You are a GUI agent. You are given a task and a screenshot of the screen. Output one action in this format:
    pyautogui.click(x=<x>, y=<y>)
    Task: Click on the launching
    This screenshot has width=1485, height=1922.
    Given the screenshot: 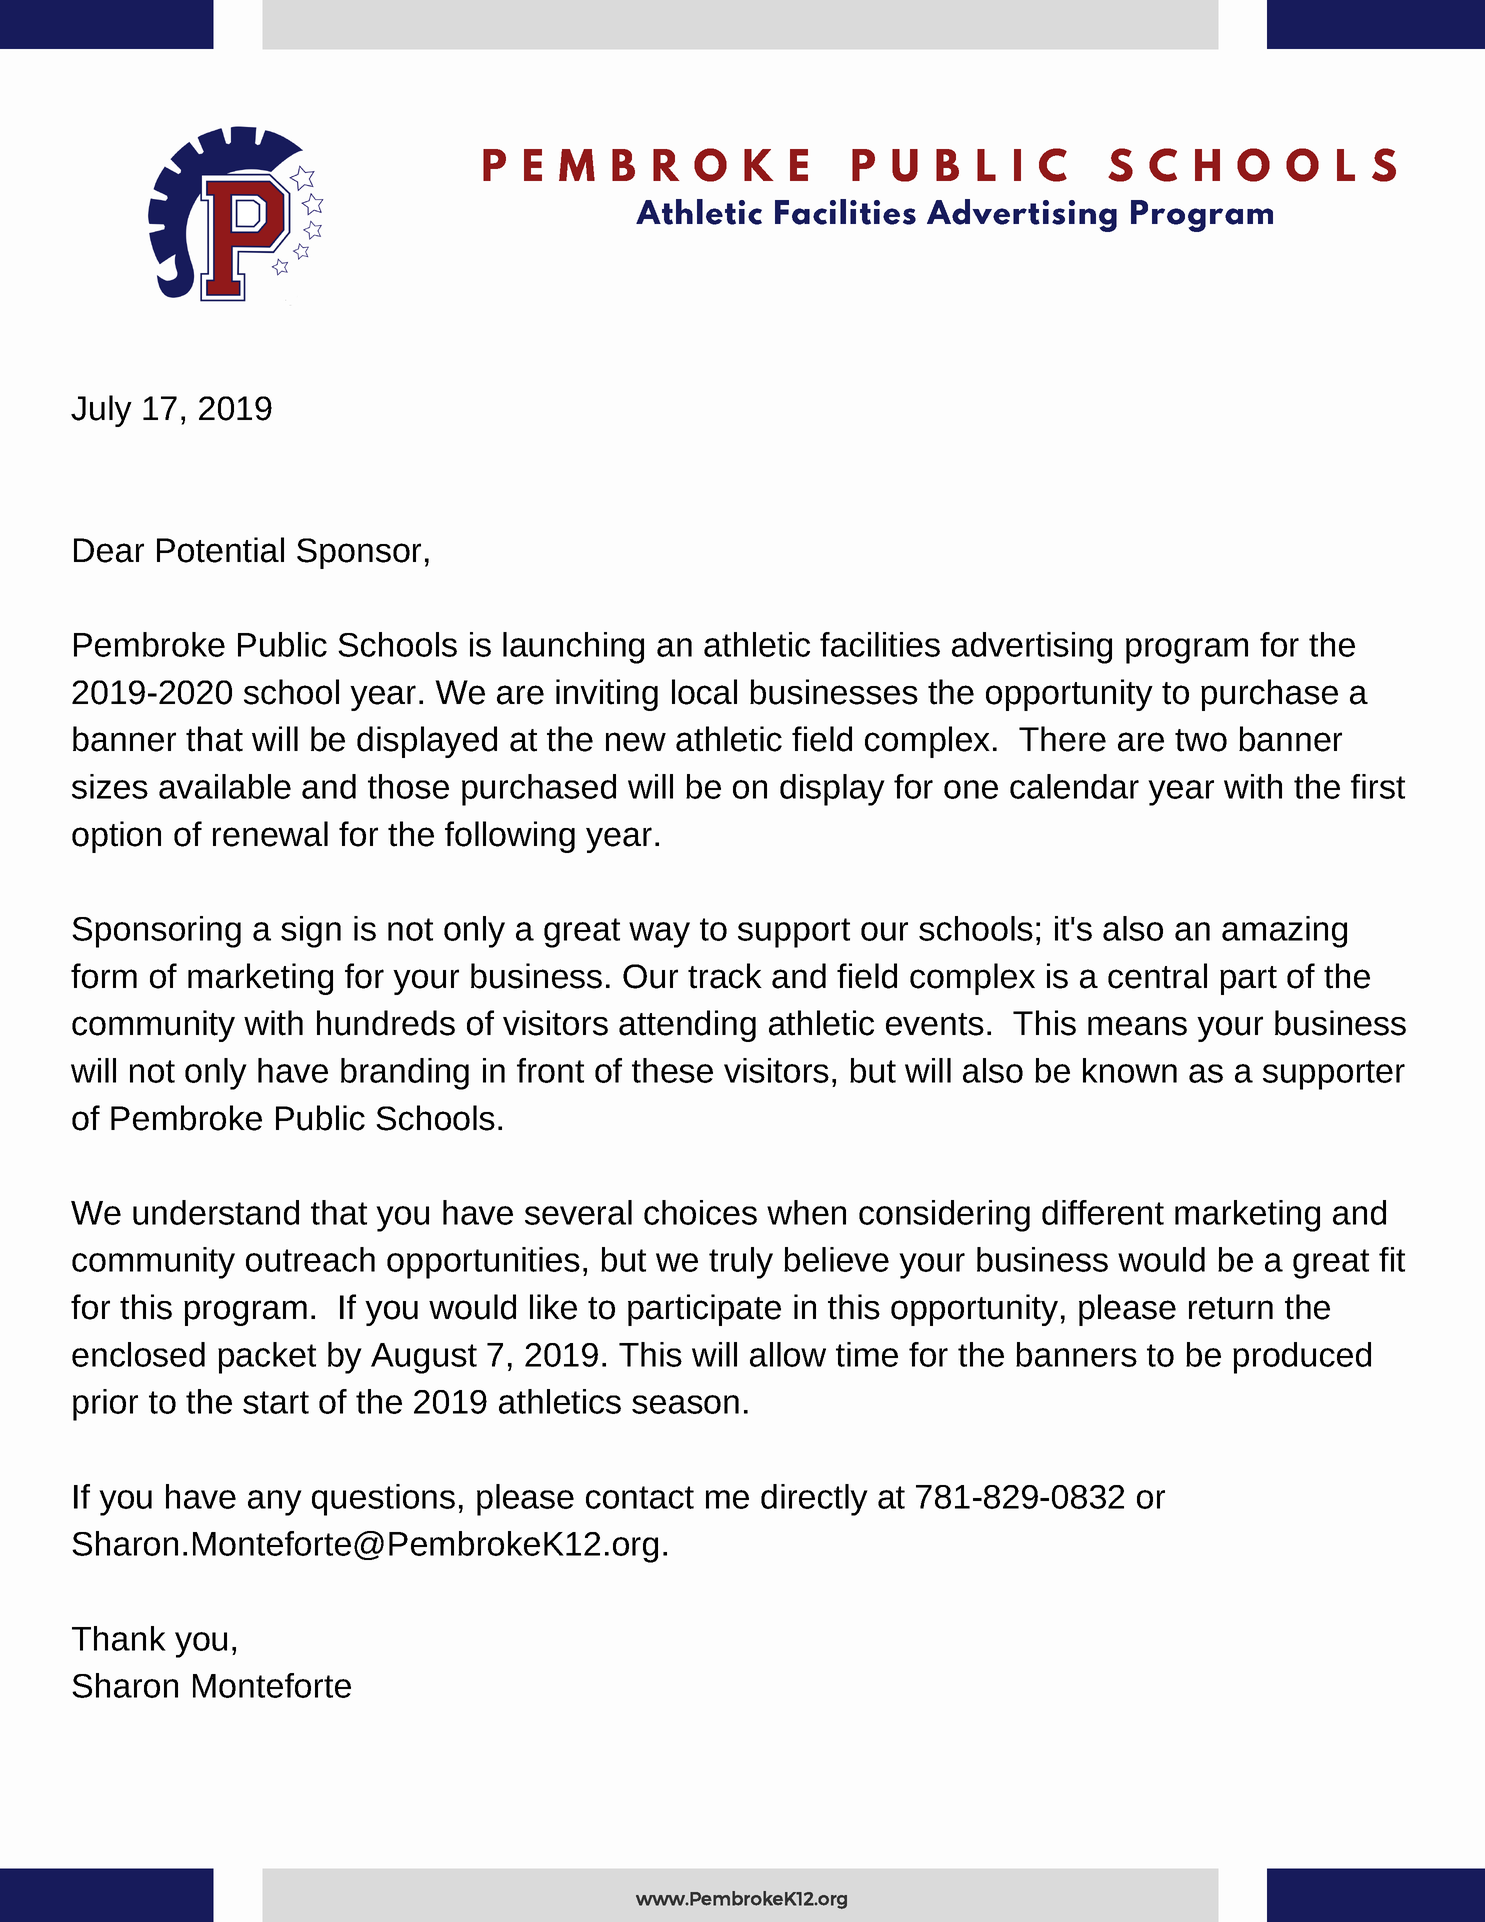 What is the action you would take?
    pyautogui.click(x=573, y=648)
